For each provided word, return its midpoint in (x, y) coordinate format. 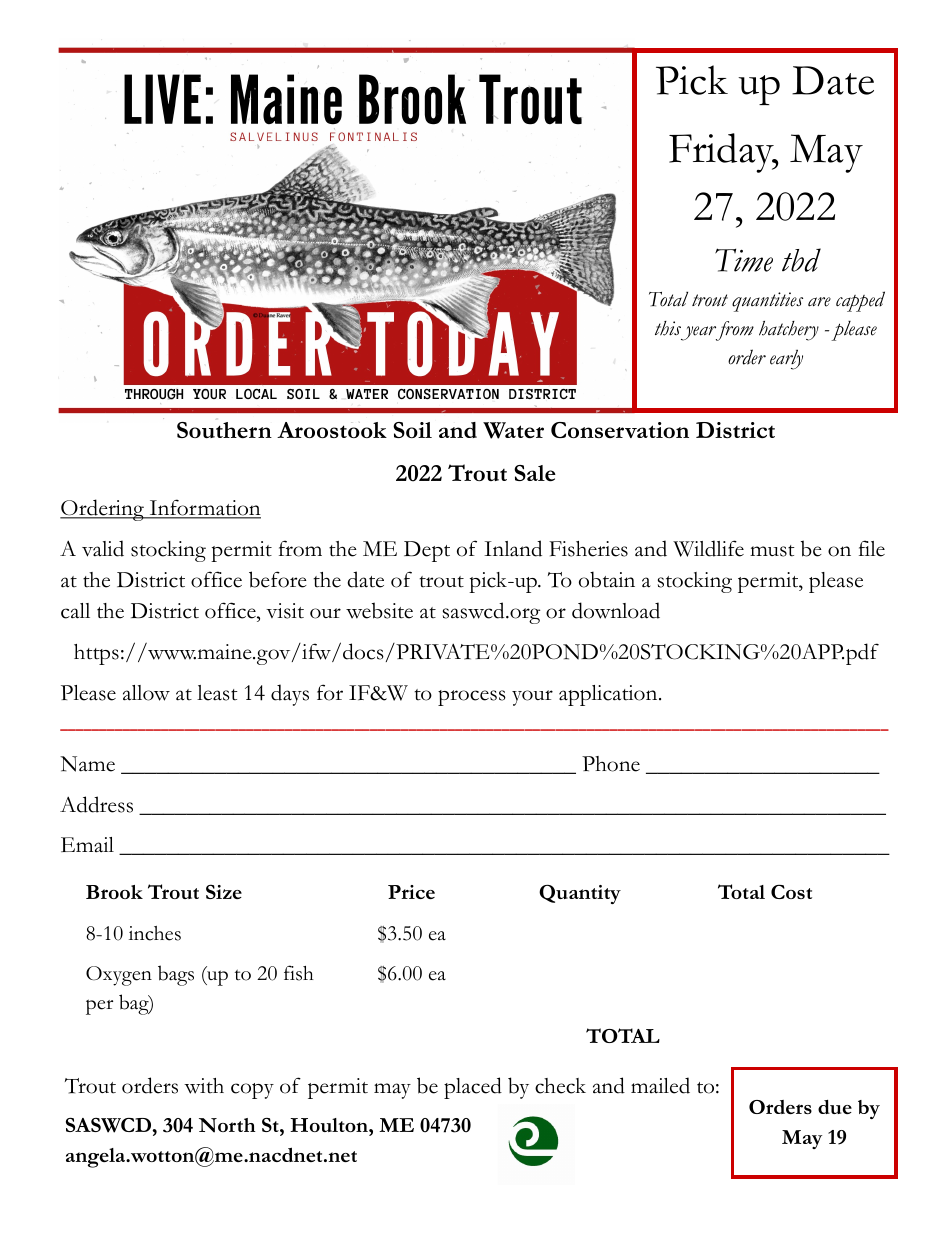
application (609, 695)
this (668, 328)
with (204, 1086)
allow (146, 693)
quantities (767, 302)
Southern (224, 430)
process (472, 698)
